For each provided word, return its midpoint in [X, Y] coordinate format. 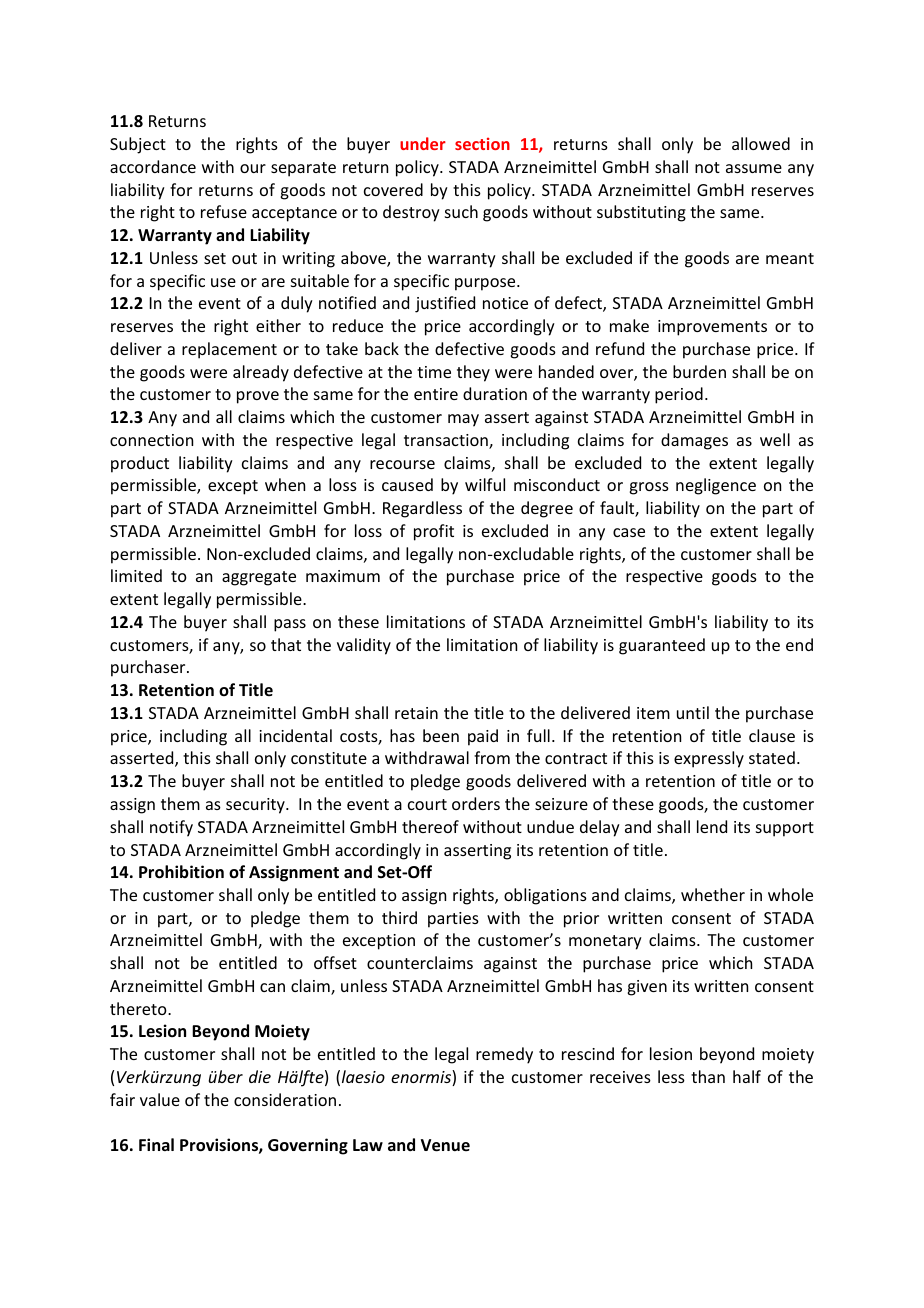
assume [754, 168]
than [708, 1076]
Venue [445, 1145]
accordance [153, 166]
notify [171, 828]
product [140, 464]
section [482, 143]
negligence [716, 486]
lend [712, 826]
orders [476, 803]
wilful [485, 484]
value [160, 1099]
